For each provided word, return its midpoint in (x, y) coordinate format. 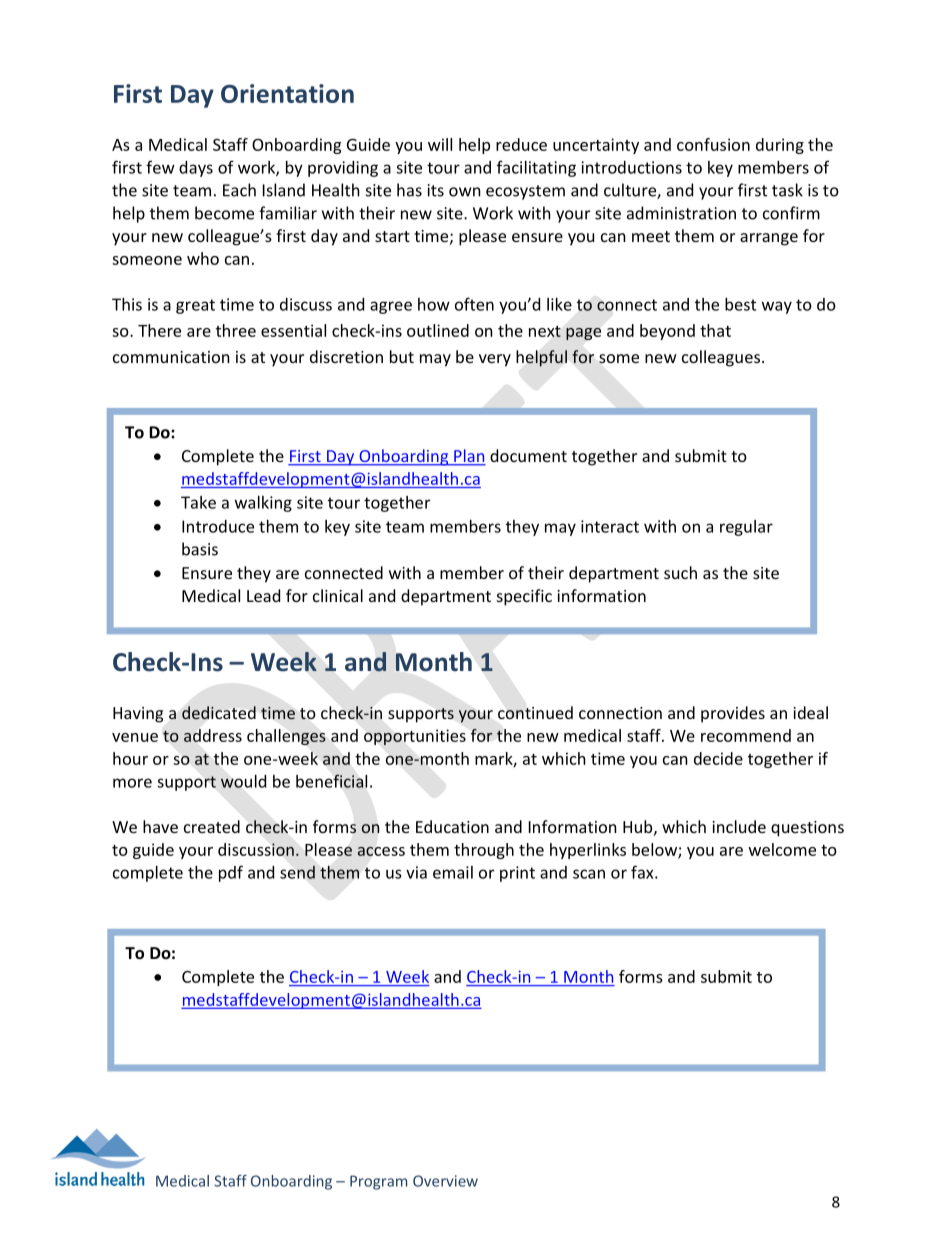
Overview (445, 1181)
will (440, 144)
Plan (469, 457)
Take (198, 502)
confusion (713, 144)
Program (378, 1182)
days (196, 169)
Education (452, 826)
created (212, 826)
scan (589, 874)
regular (746, 528)
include (739, 826)
